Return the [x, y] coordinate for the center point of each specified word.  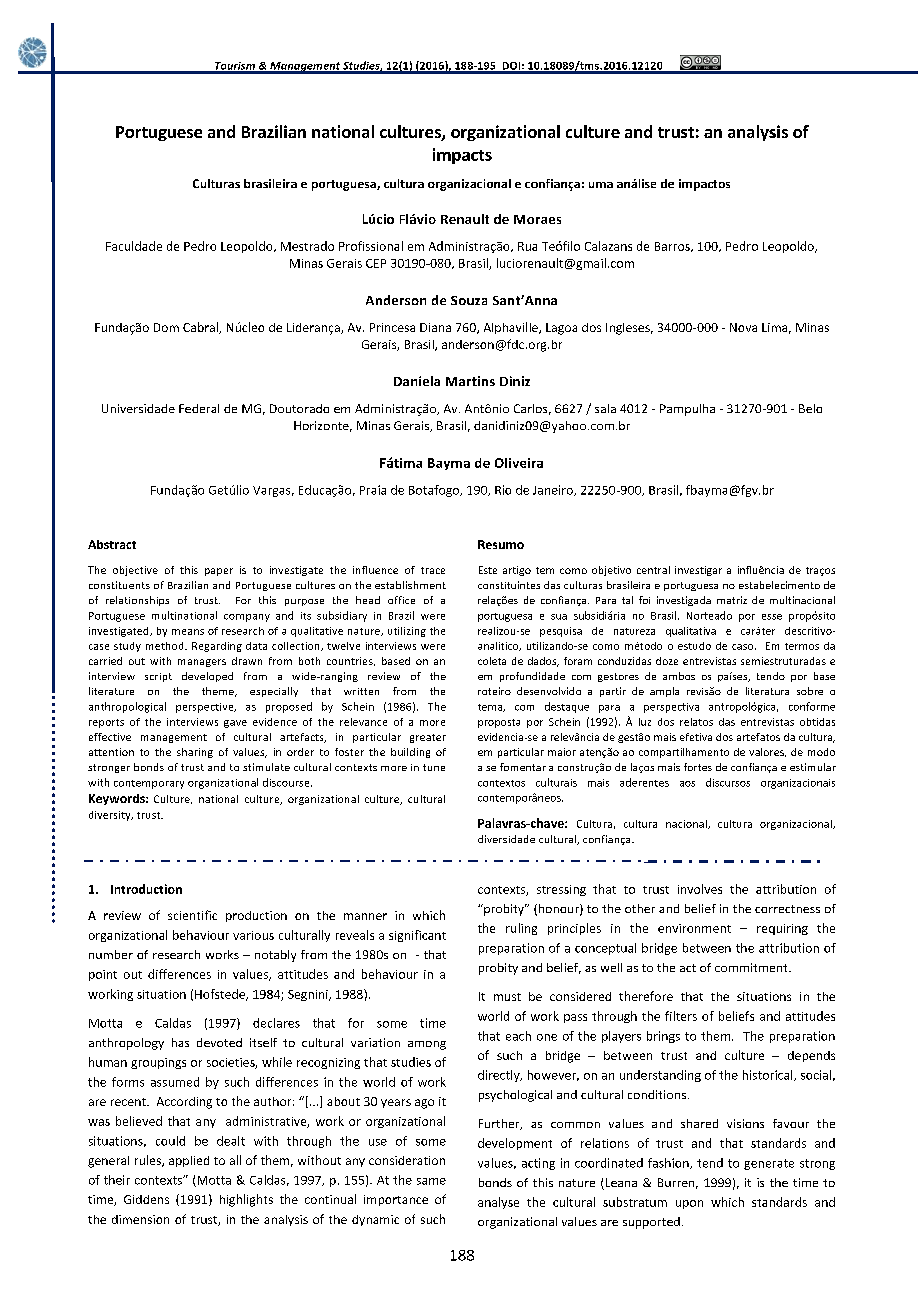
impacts [462, 156]
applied [189, 1161]
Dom [166, 327]
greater [428, 738]
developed [207, 677]
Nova [743, 327]
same [431, 1181]
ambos [679, 676]
